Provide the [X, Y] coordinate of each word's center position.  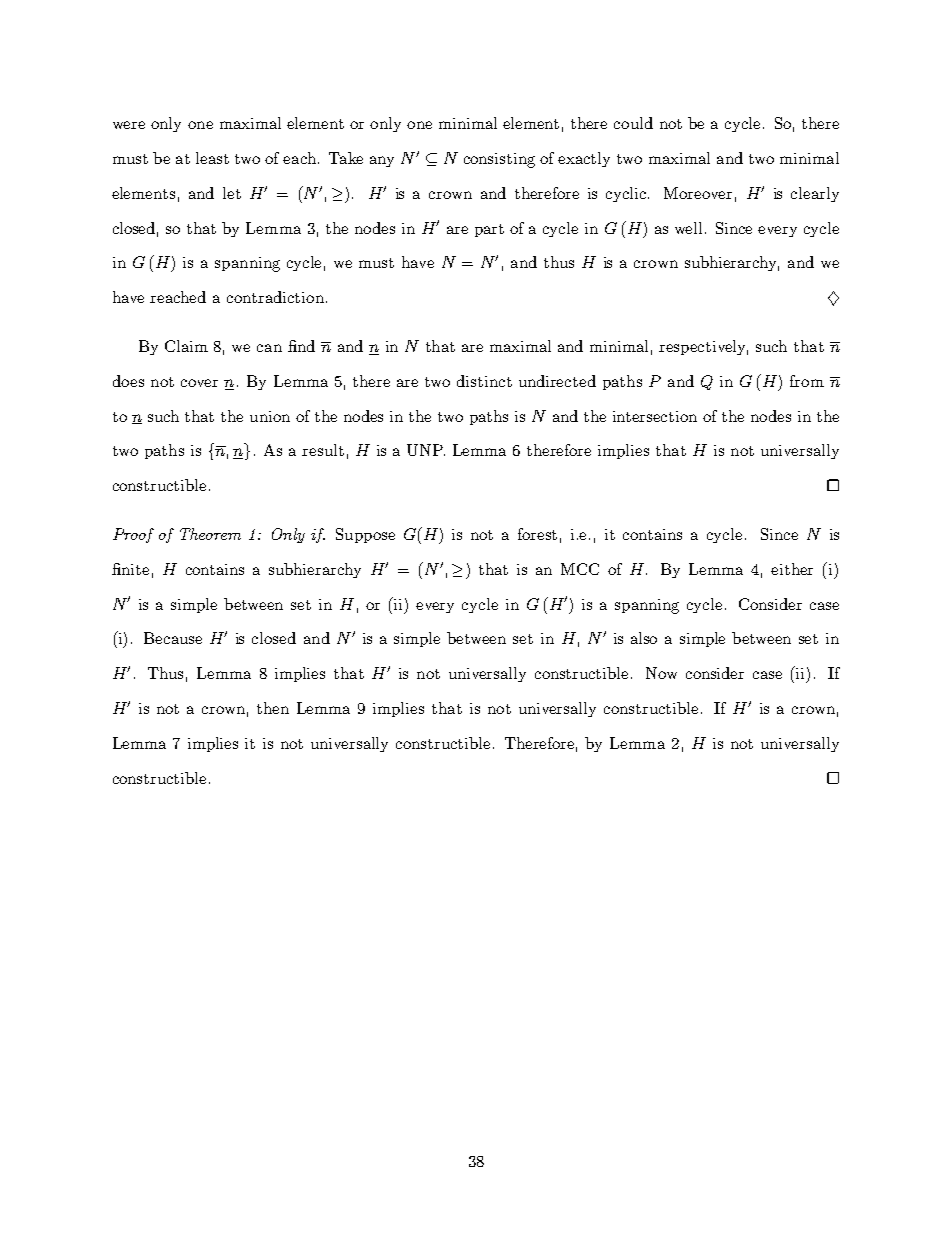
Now [661, 673]
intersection [655, 416]
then [273, 708]
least [212, 158]
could [633, 123]
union [270, 416]
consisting [499, 160]
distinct [484, 381]
